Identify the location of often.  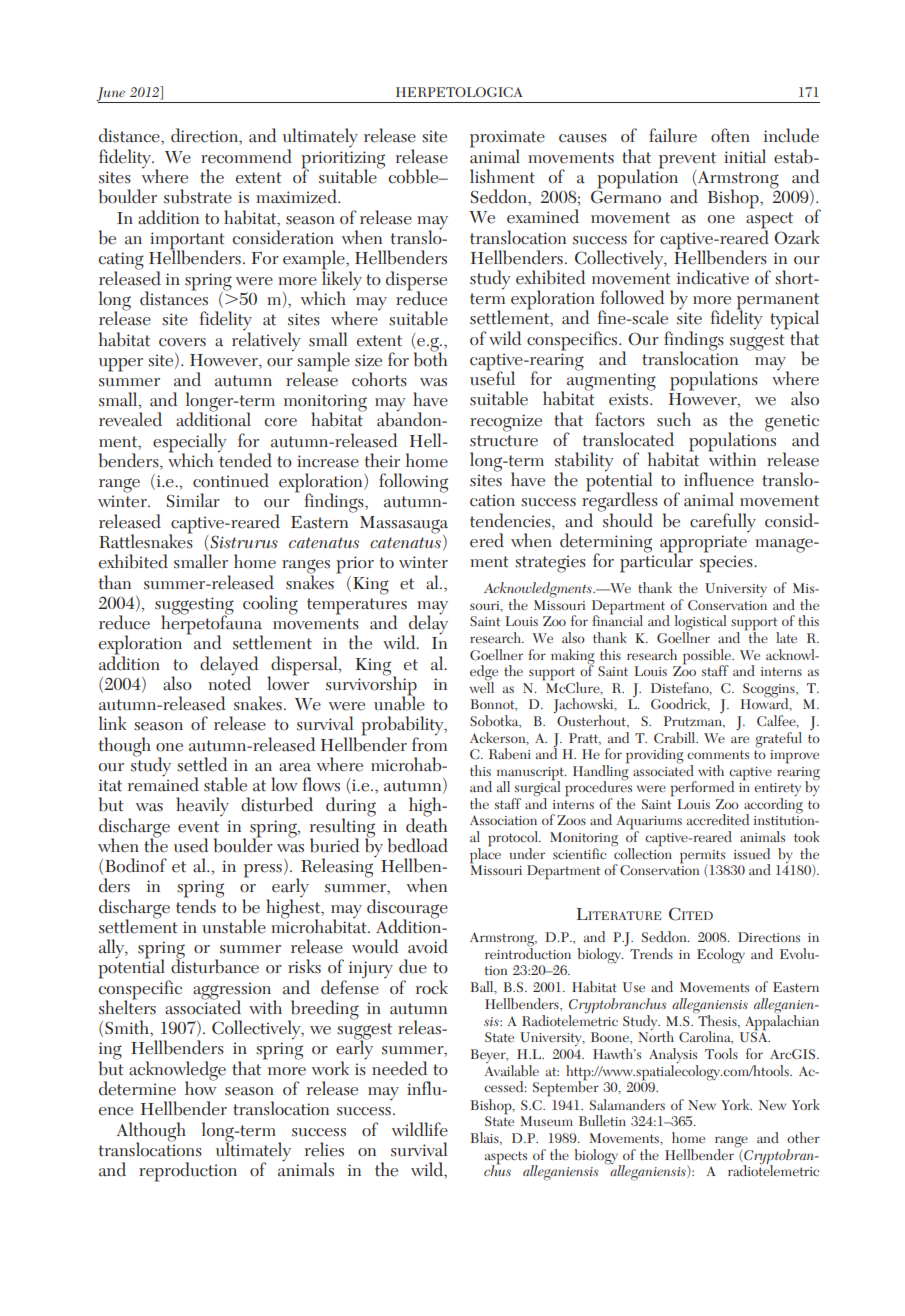
(730, 135).
